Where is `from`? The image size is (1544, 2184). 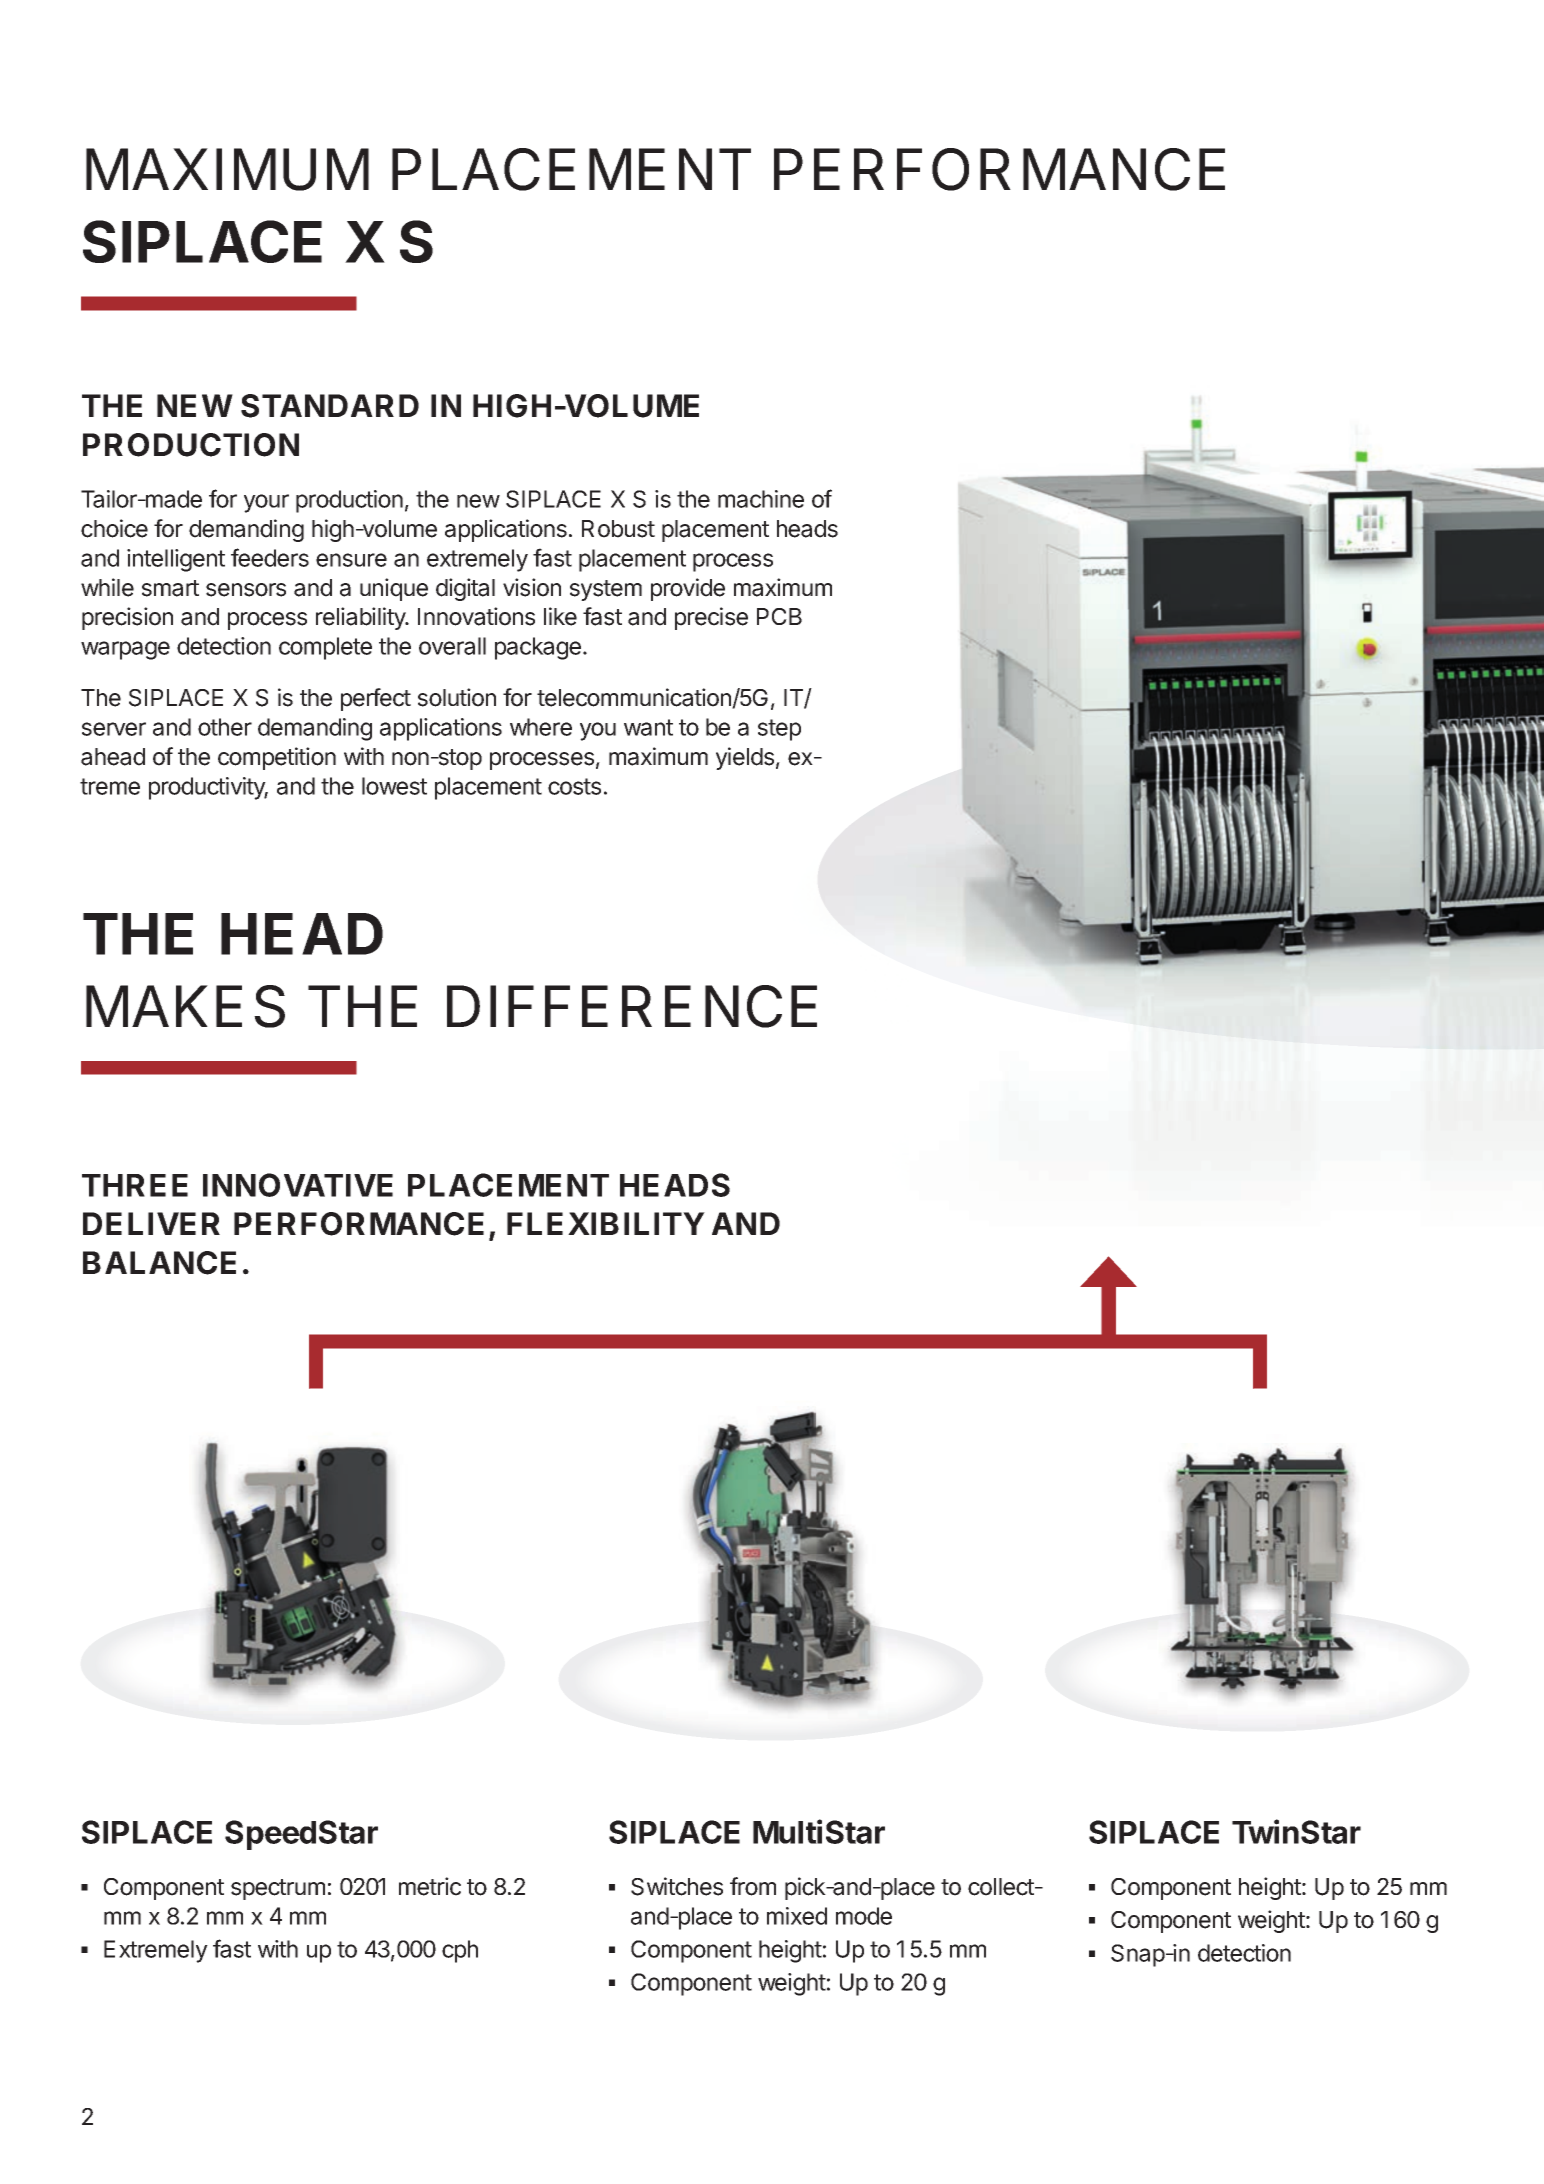
from is located at coordinates (753, 1886).
